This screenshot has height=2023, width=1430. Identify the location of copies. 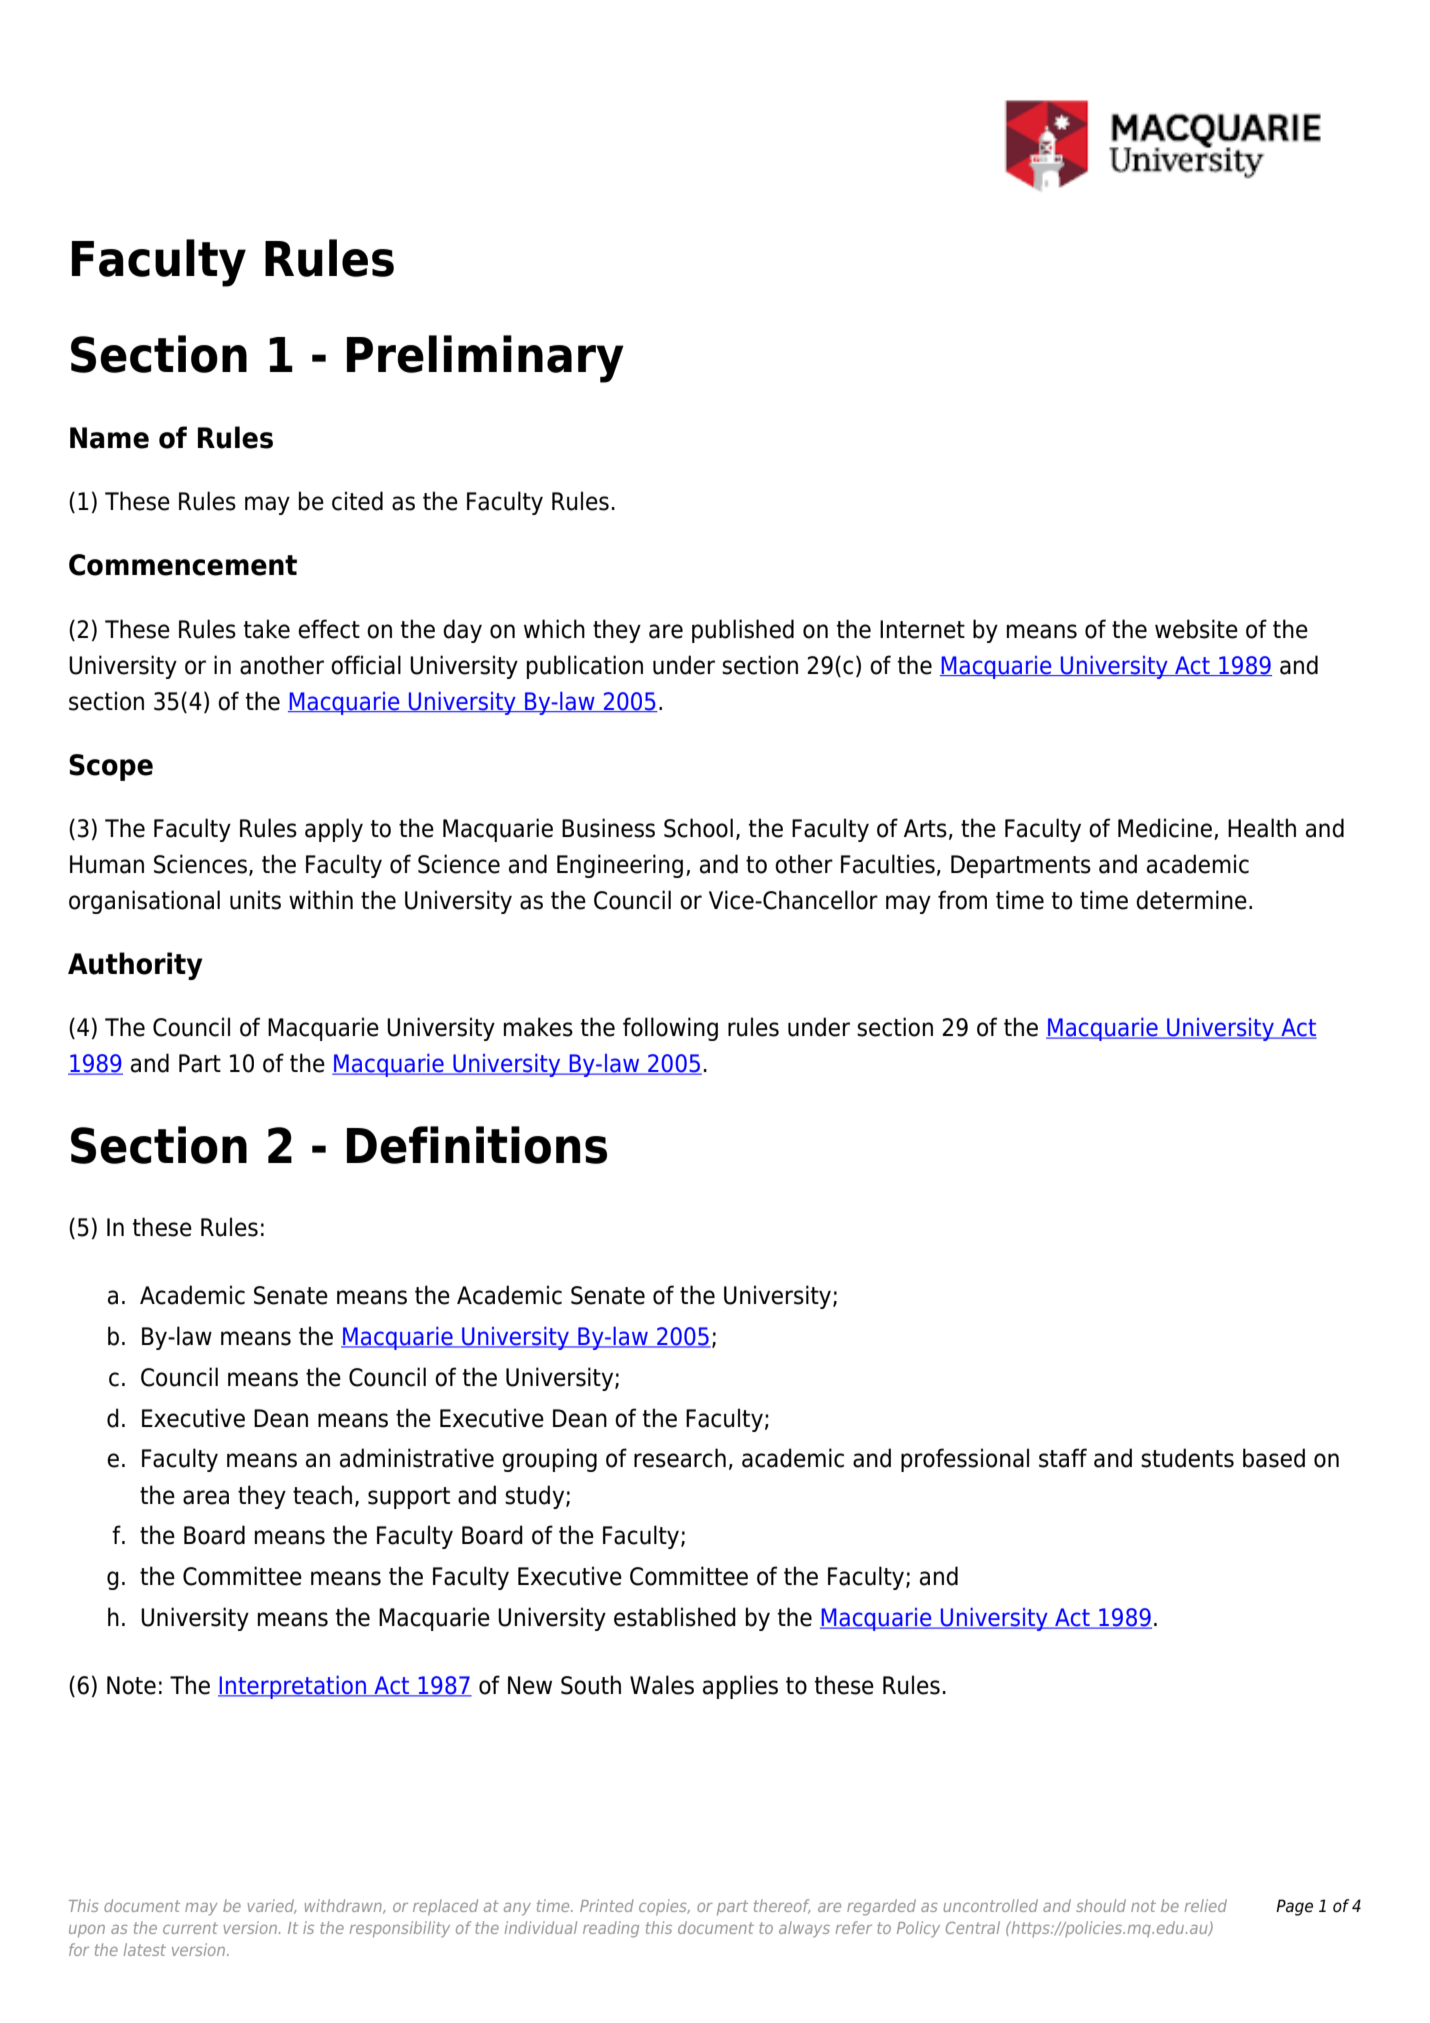
(664, 1907).
